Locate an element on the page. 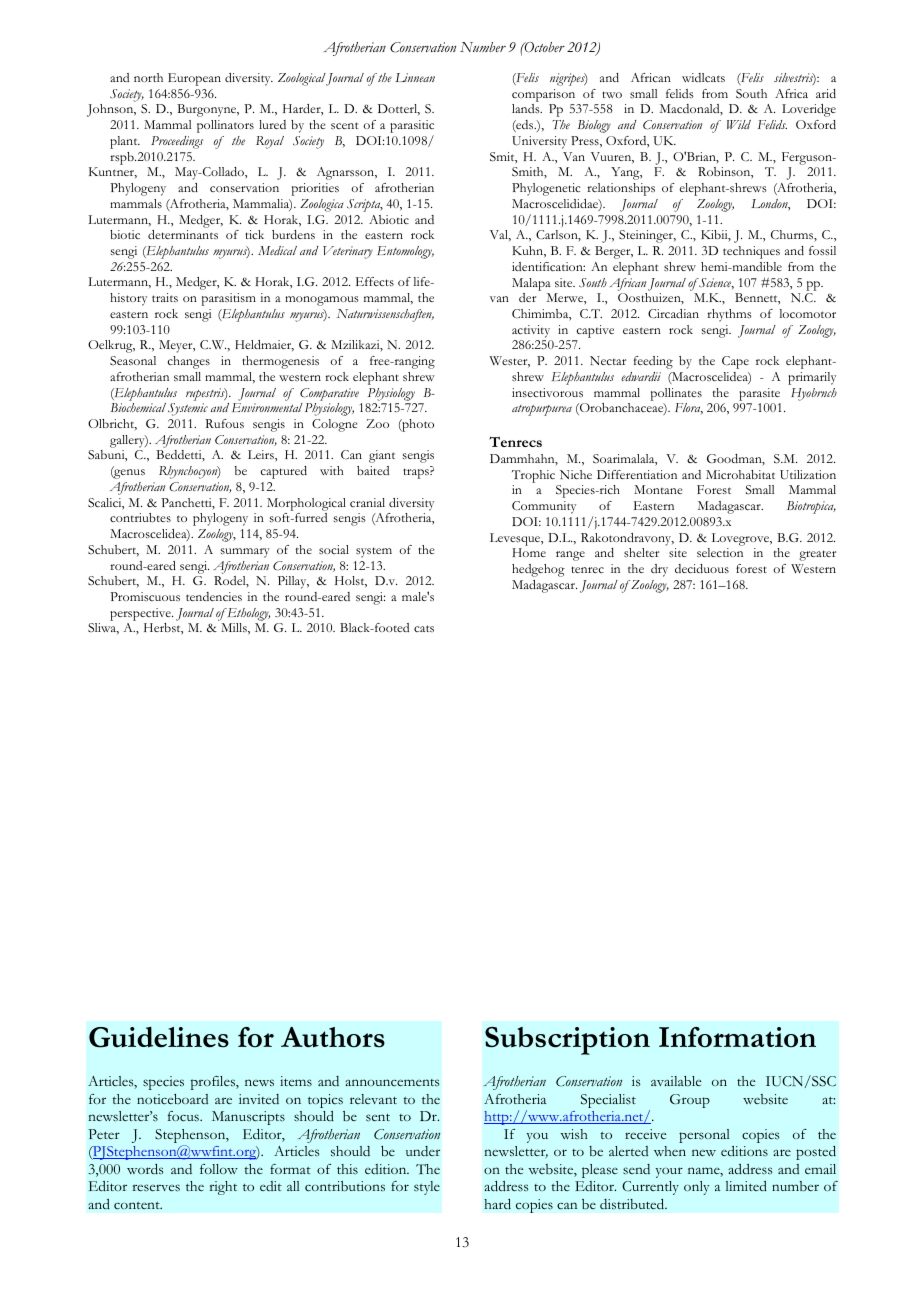 The image size is (924, 1308). Subscription is located at coordinates (567, 1041).
